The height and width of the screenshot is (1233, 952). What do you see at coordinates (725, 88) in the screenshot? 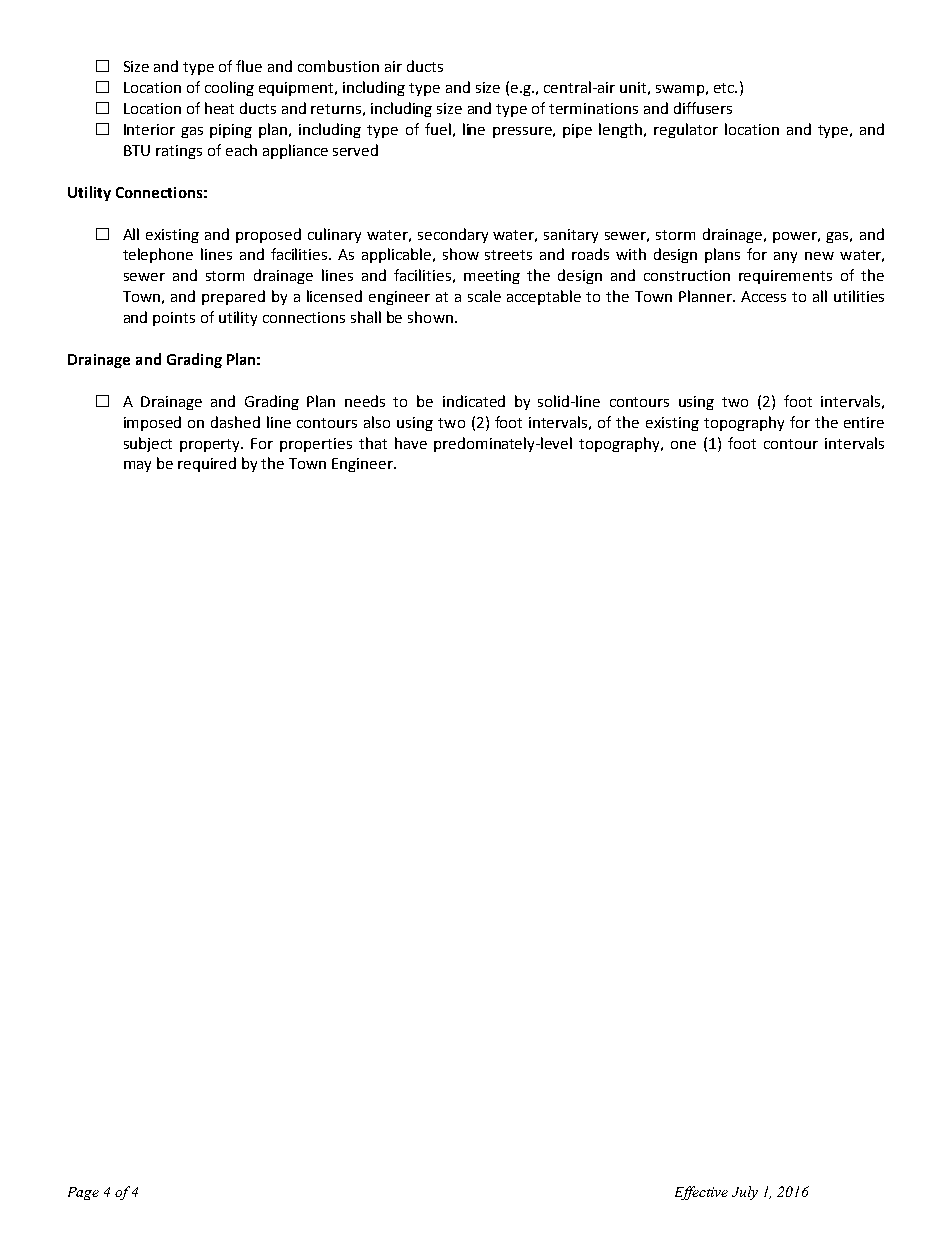
I see `etc` at bounding box center [725, 88].
